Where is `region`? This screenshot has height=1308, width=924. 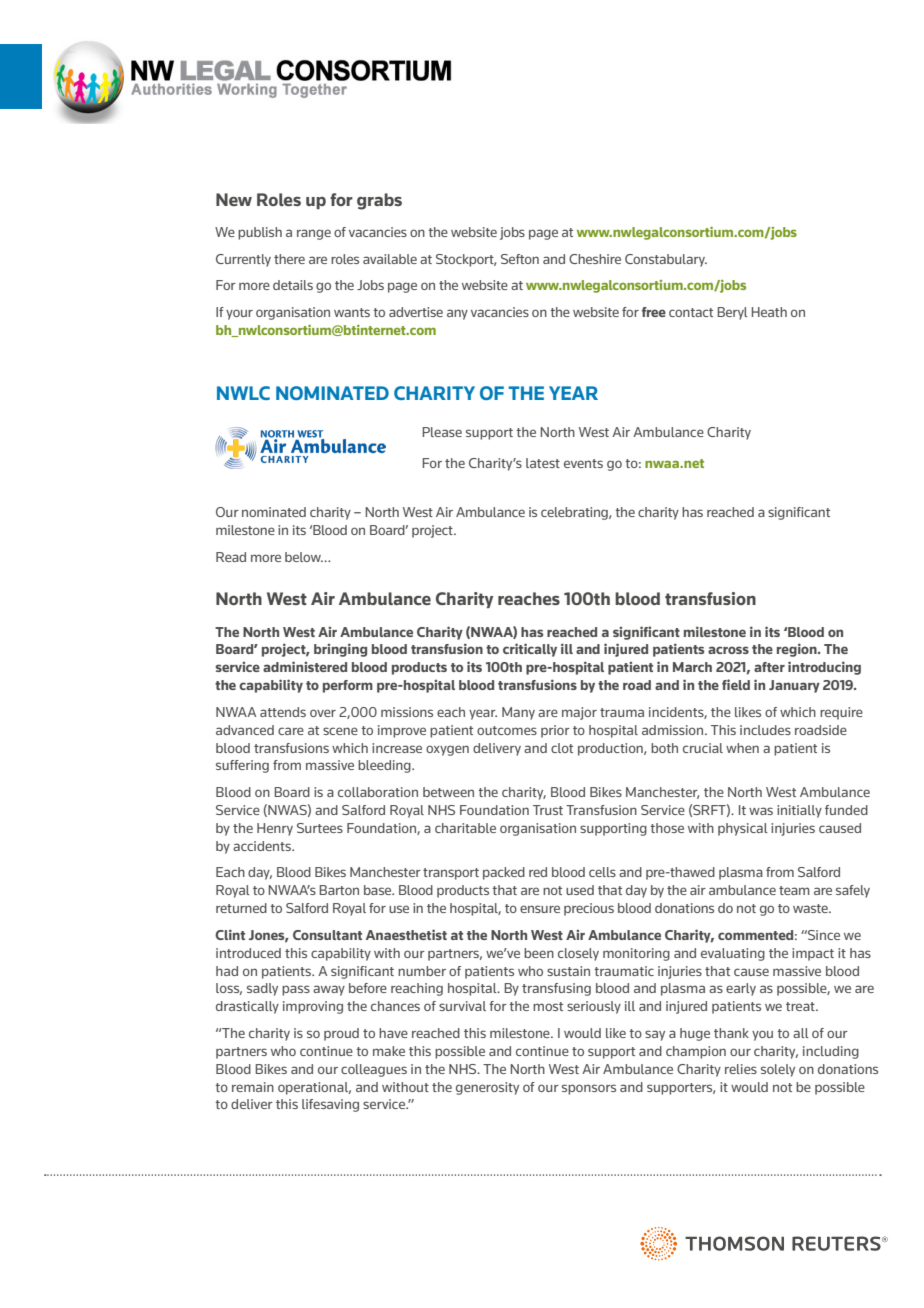 region is located at coordinates (798, 650).
